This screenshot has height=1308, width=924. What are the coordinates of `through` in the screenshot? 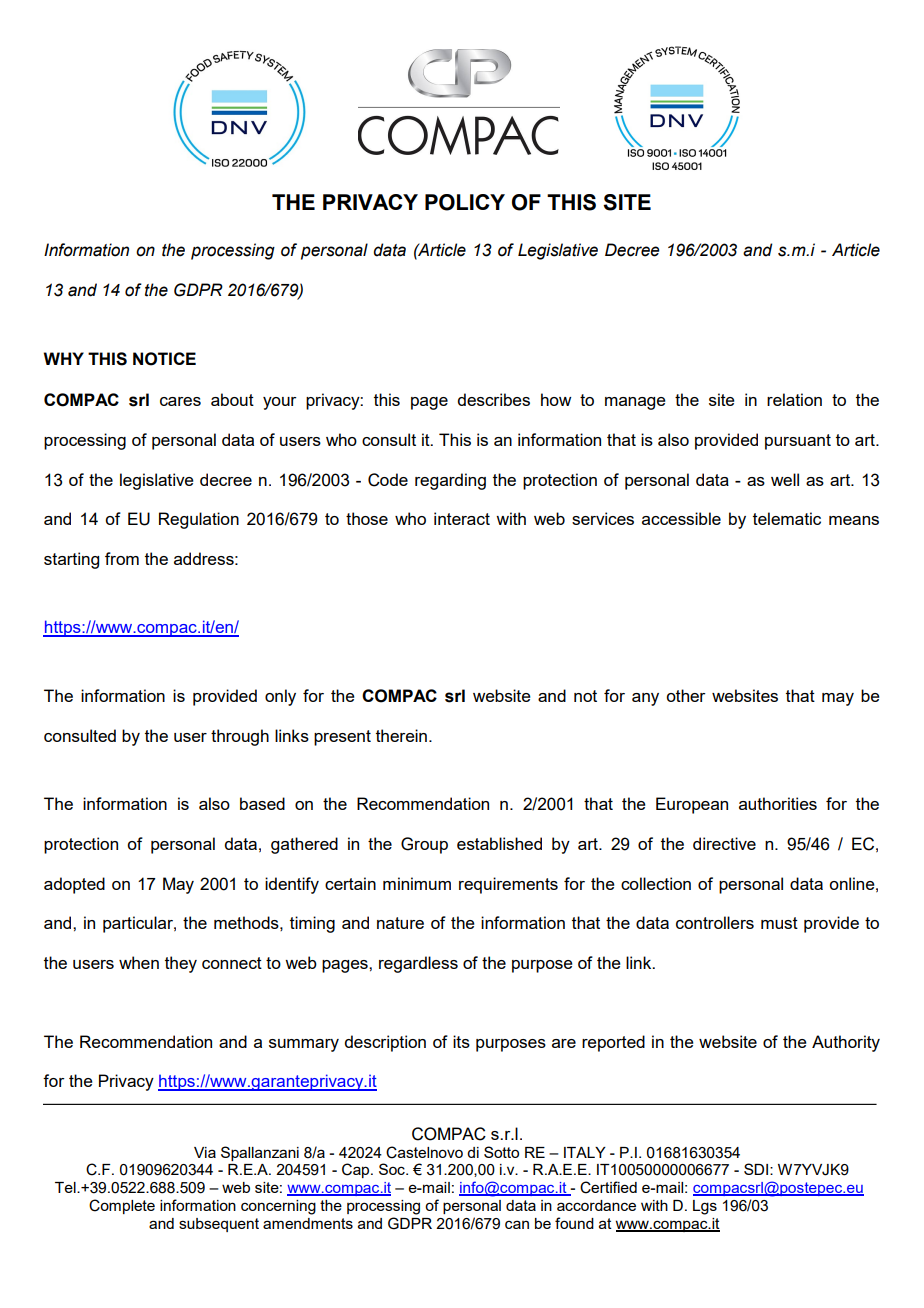 It's located at (240, 737).
